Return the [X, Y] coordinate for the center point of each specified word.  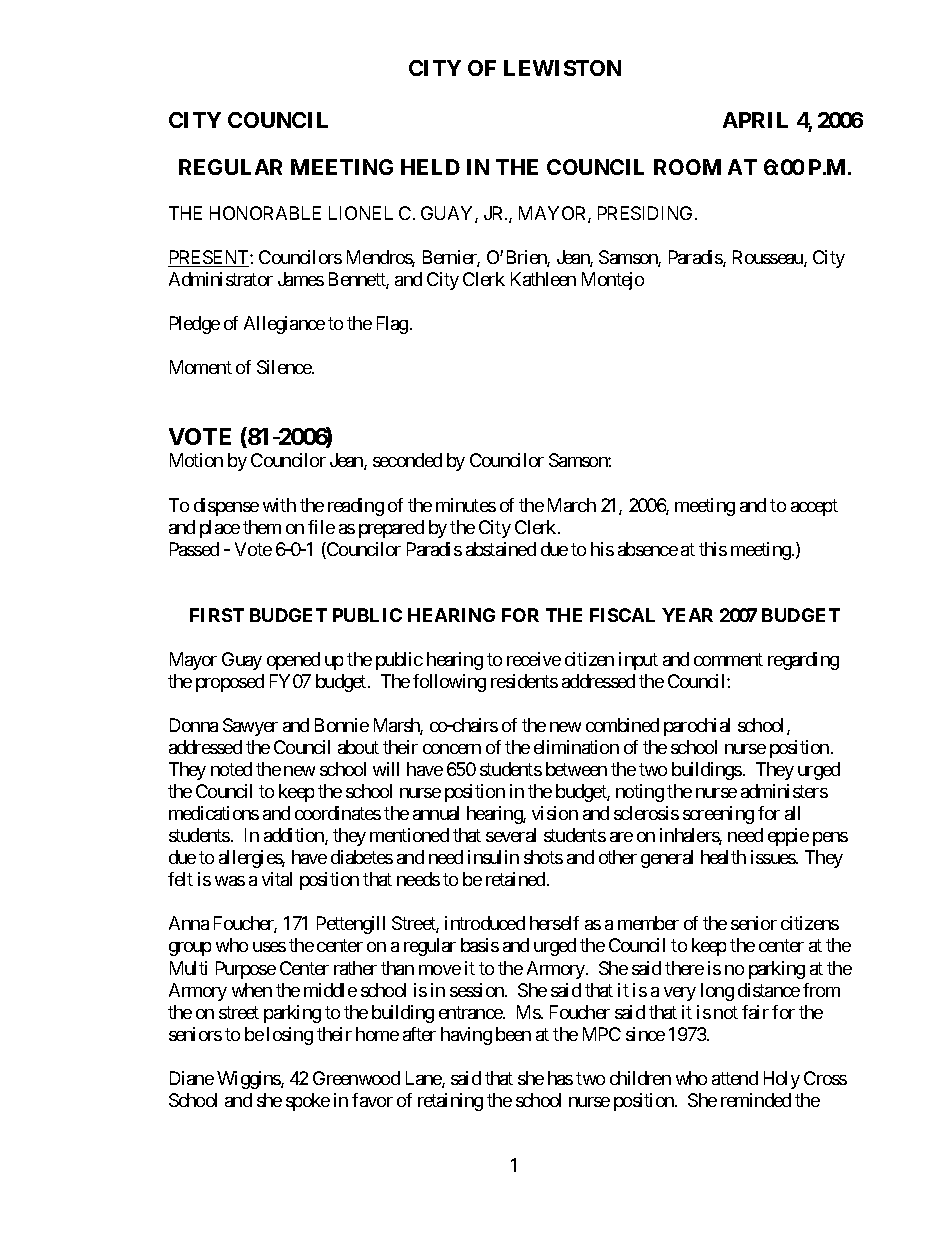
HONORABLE [265, 213]
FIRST [217, 615]
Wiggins [249, 1080]
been [513, 1034]
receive [534, 659]
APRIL [755, 120]
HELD [430, 167]
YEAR [687, 615]
